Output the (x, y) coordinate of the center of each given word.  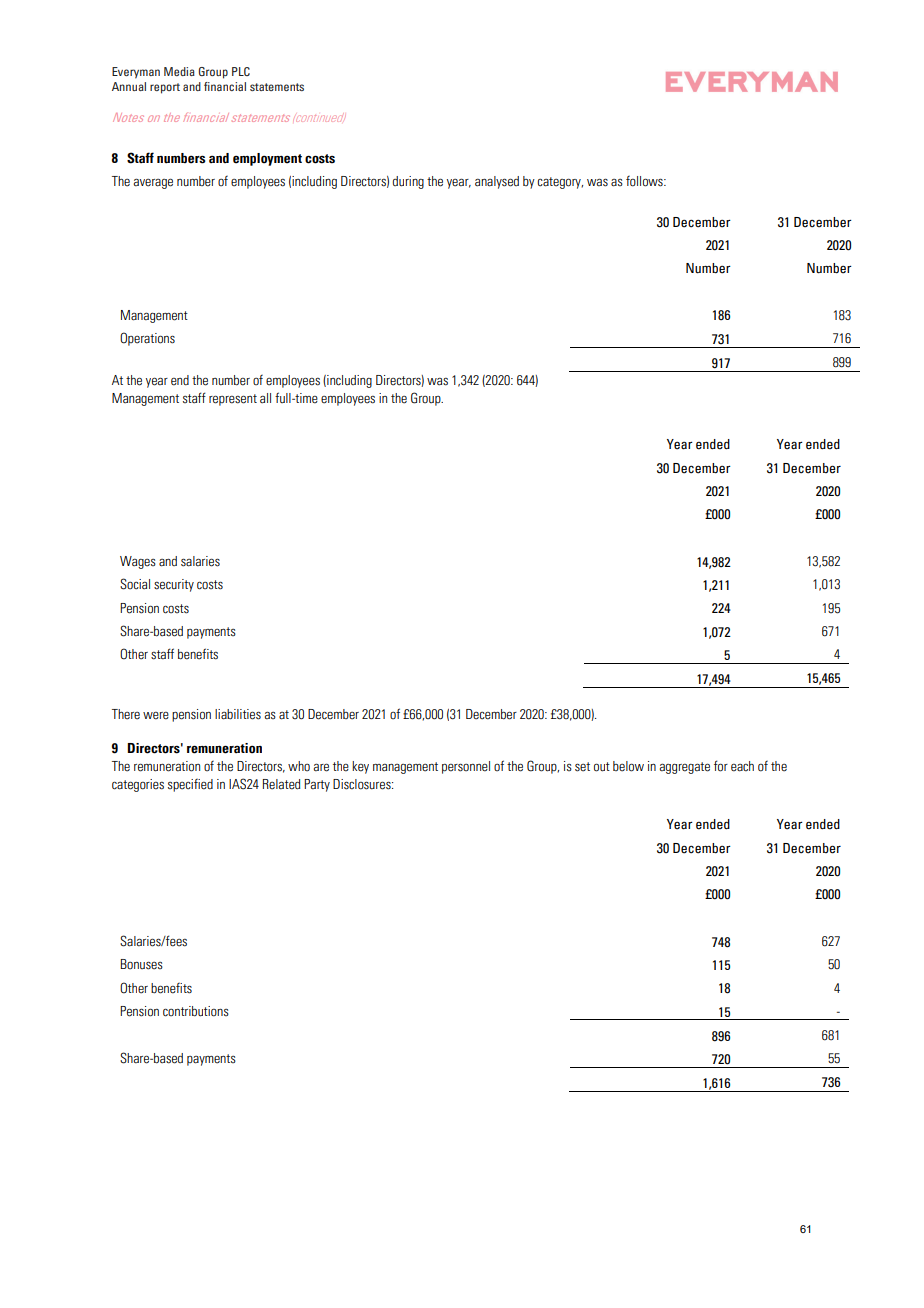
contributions (196, 1011)
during (408, 182)
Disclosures (363, 784)
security (174, 585)
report (165, 88)
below (628, 766)
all (265, 398)
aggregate (684, 768)
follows (645, 181)
